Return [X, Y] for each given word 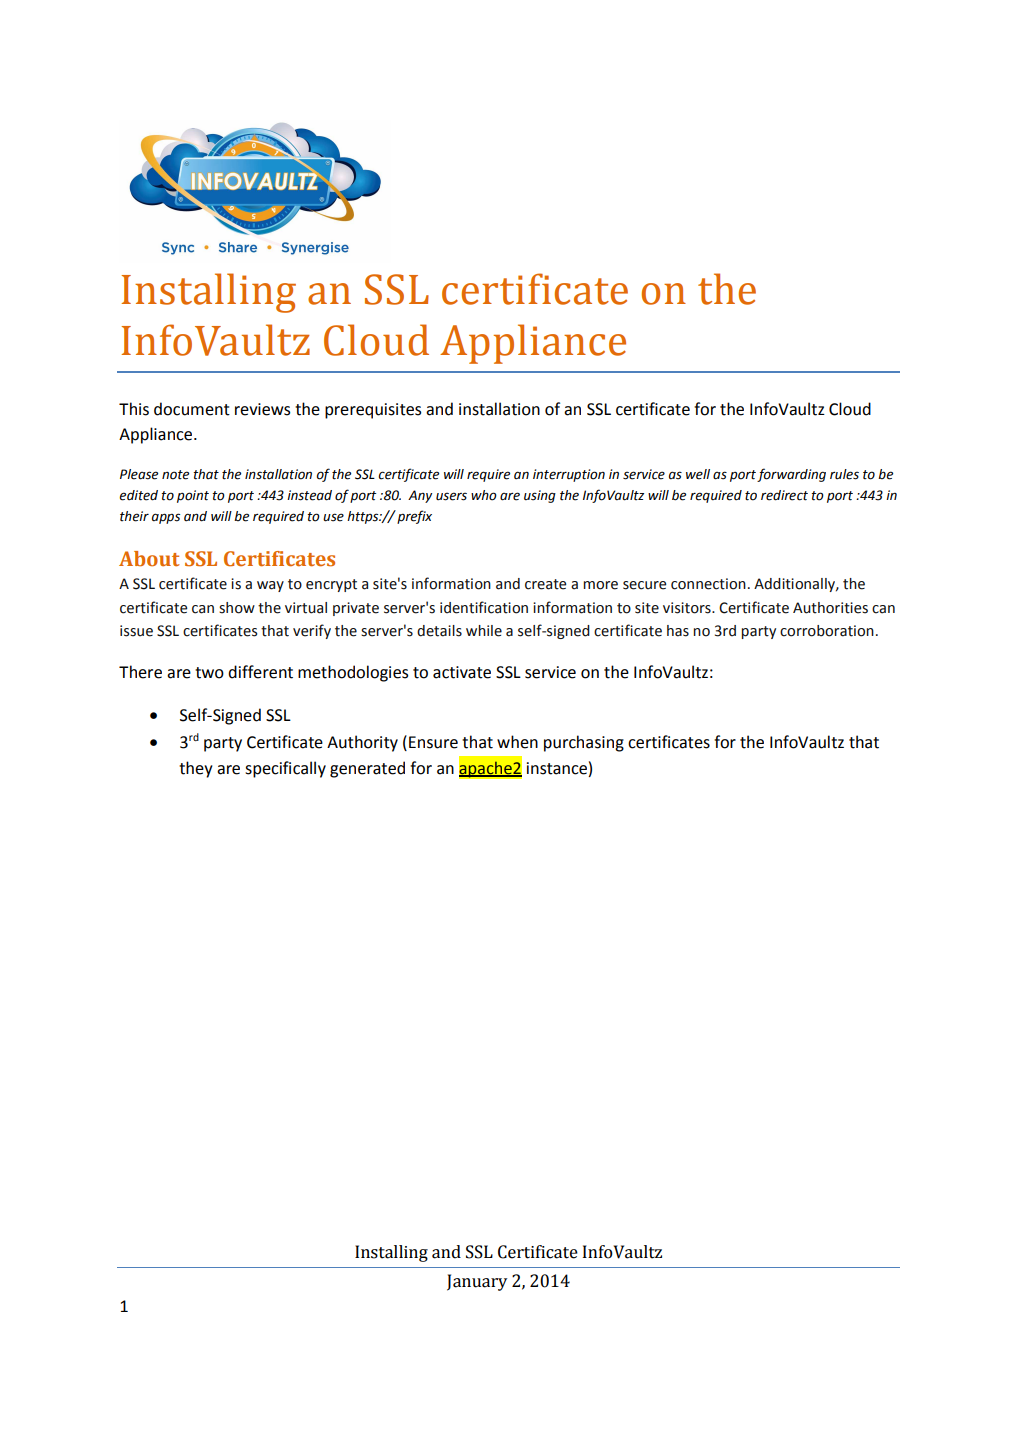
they [196, 769]
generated [367, 769]
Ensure [433, 742]
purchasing [584, 743]
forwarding [791, 475]
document [192, 409]
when [517, 742]
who [484, 495]
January [477, 1282]
